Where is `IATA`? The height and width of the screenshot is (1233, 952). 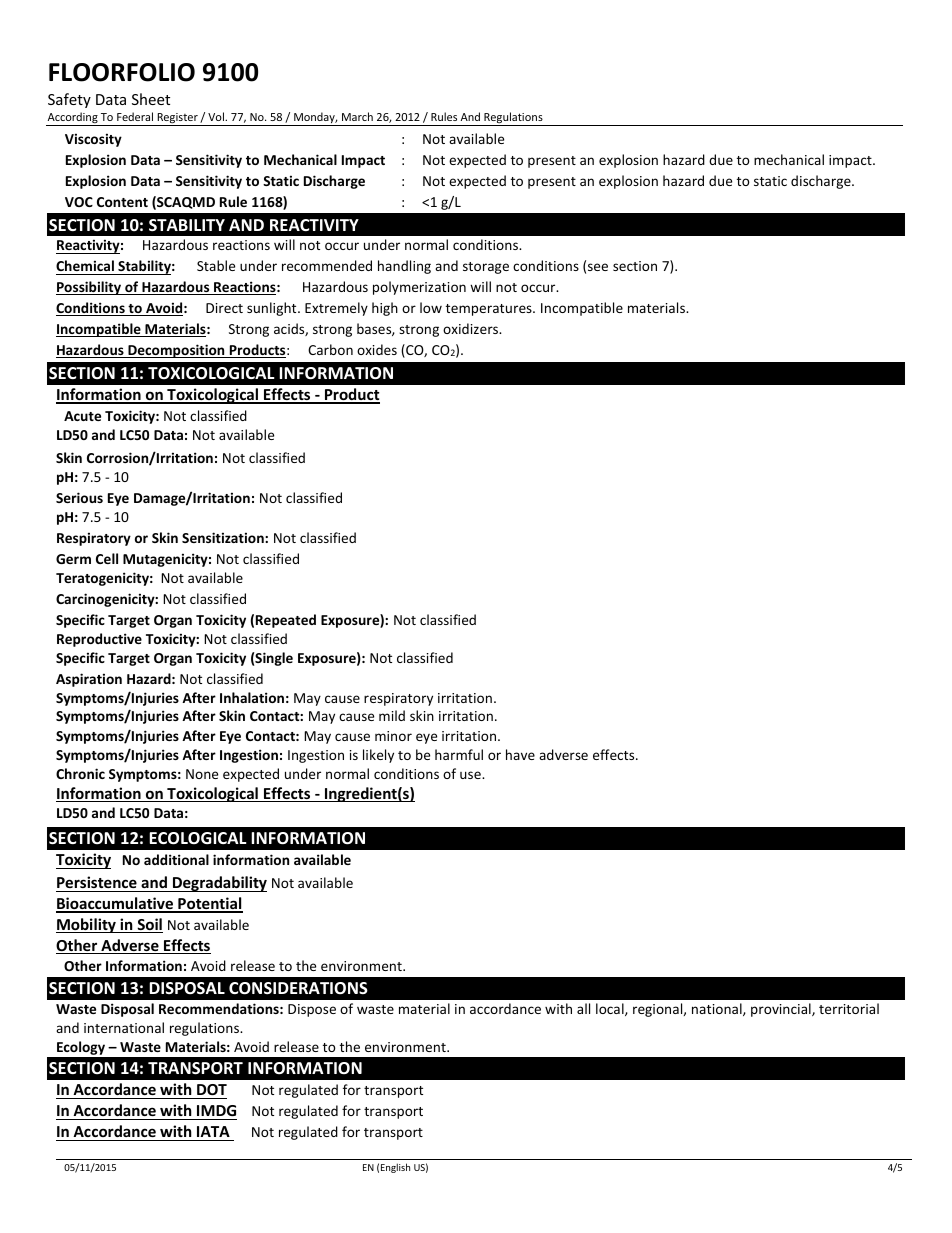
IATA is located at coordinates (213, 1131).
